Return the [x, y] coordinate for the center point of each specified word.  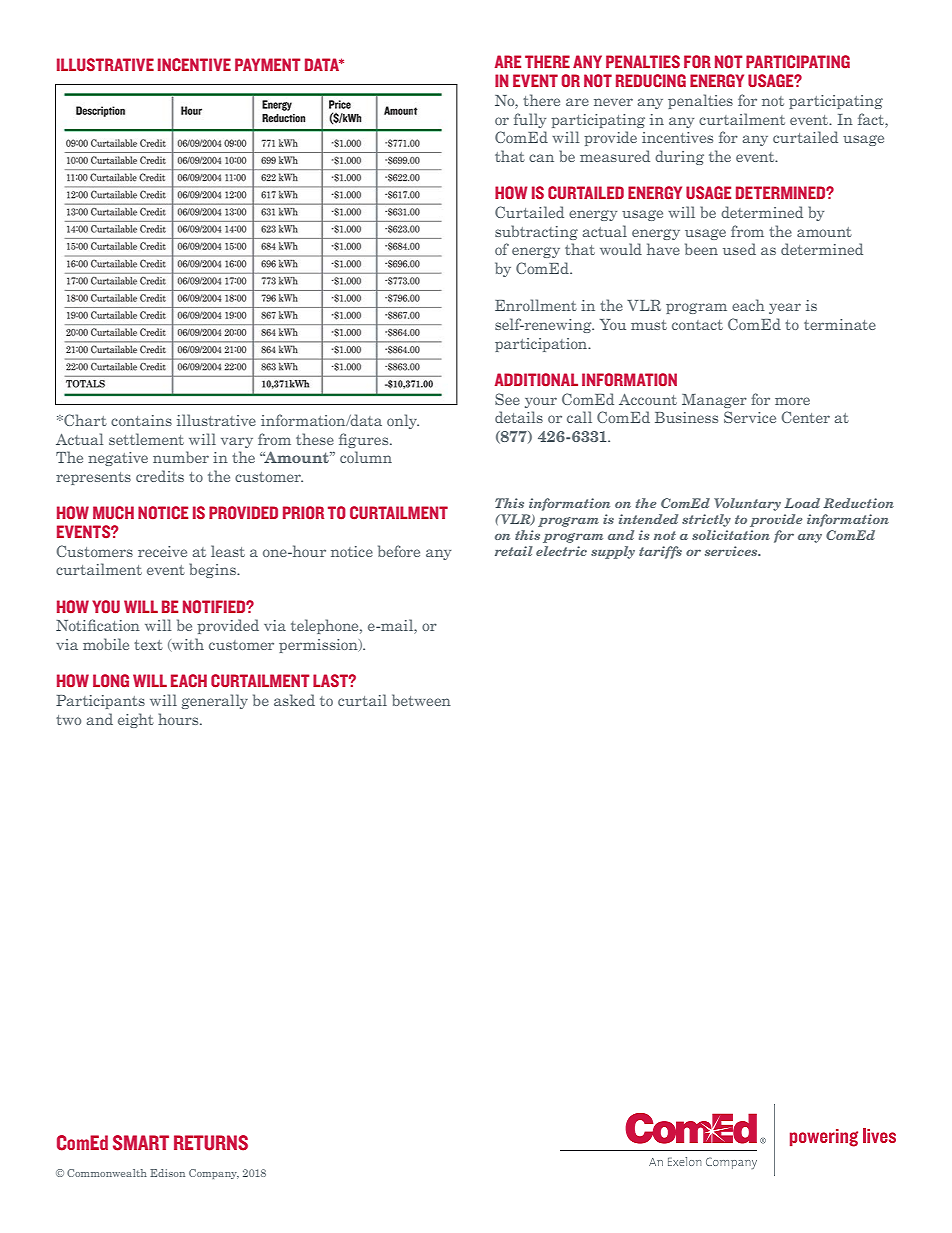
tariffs [660, 552]
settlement [146, 439]
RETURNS [211, 1143]
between [421, 700]
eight [136, 720]
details [519, 417]
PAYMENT [268, 64]
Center [805, 417]
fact [872, 119]
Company [214, 1174]
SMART [141, 1143]
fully [530, 120]
